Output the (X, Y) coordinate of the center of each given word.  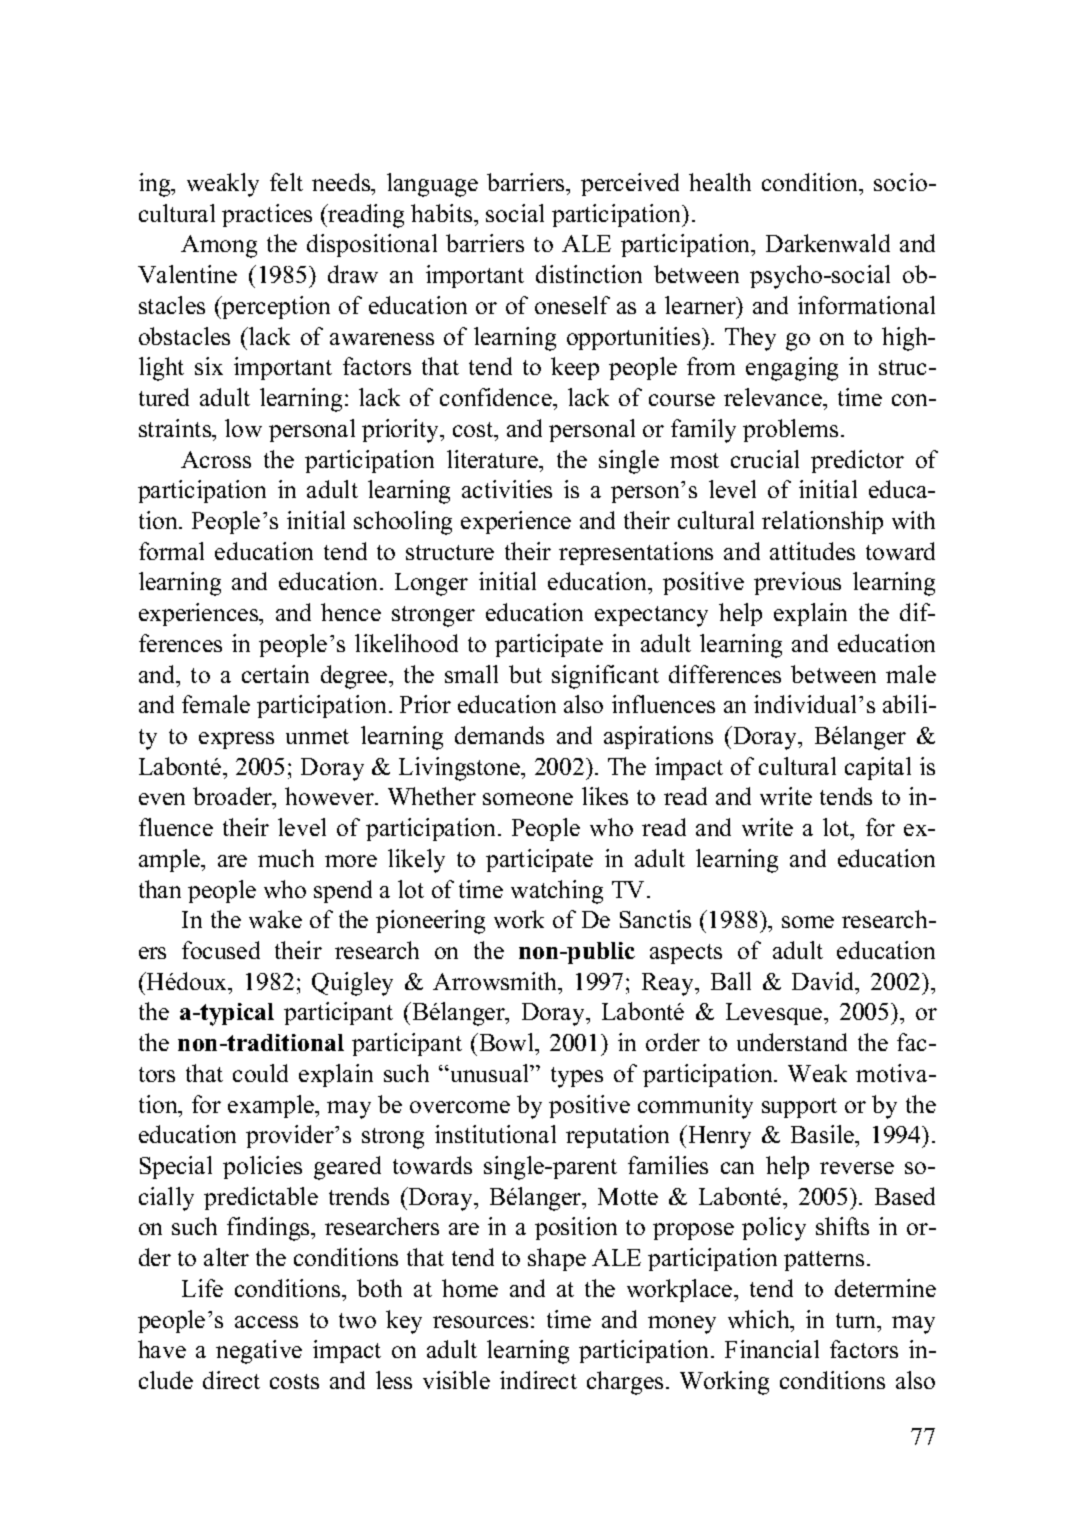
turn (857, 1320)
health (720, 182)
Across (216, 459)
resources (480, 1322)
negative (259, 1352)
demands (499, 735)
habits (443, 213)
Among (219, 246)
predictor (857, 461)
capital (878, 768)
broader (234, 798)
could (260, 1073)
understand (792, 1042)
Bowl (507, 1042)
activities (507, 489)
